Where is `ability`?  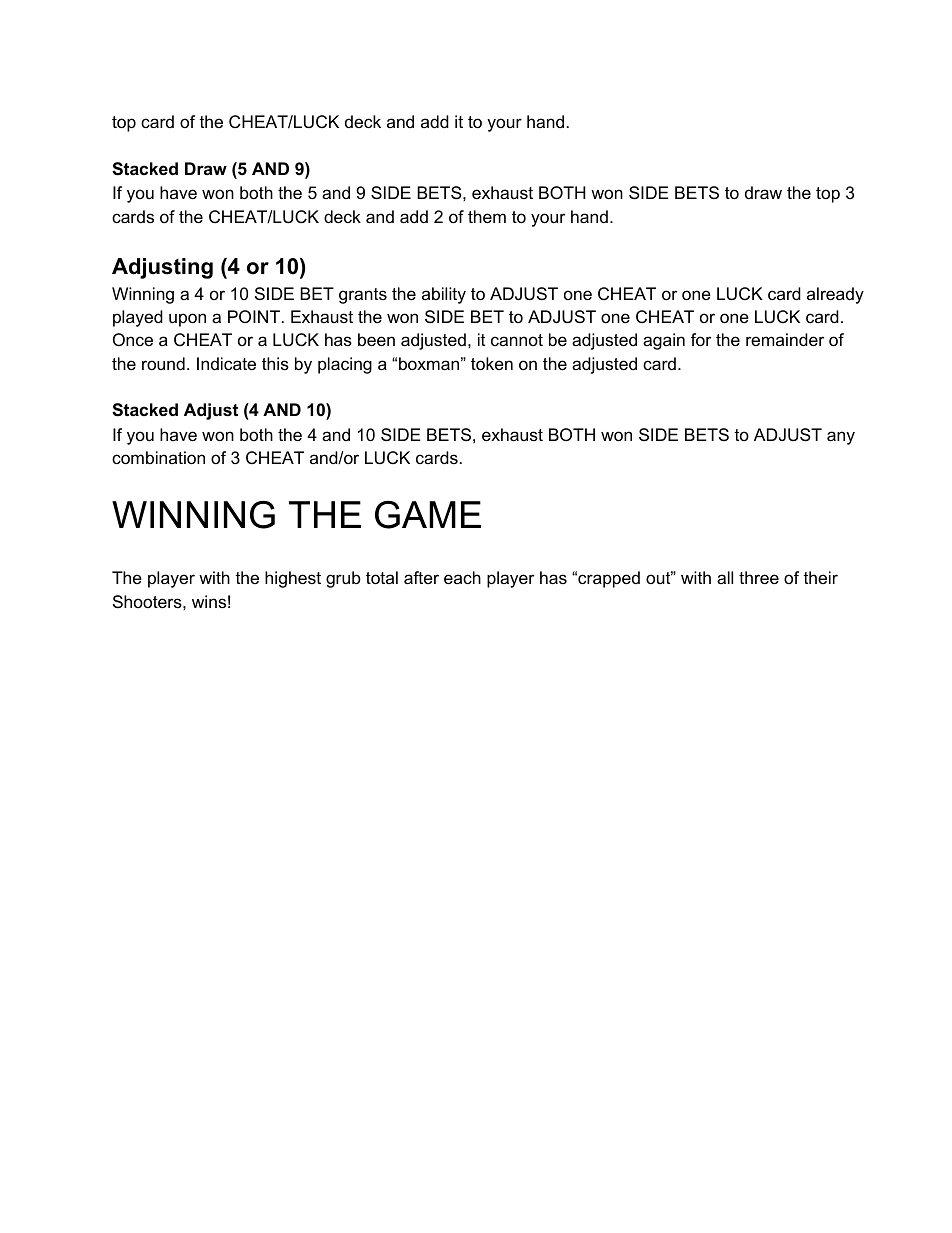
ability is located at coordinates (444, 295).
